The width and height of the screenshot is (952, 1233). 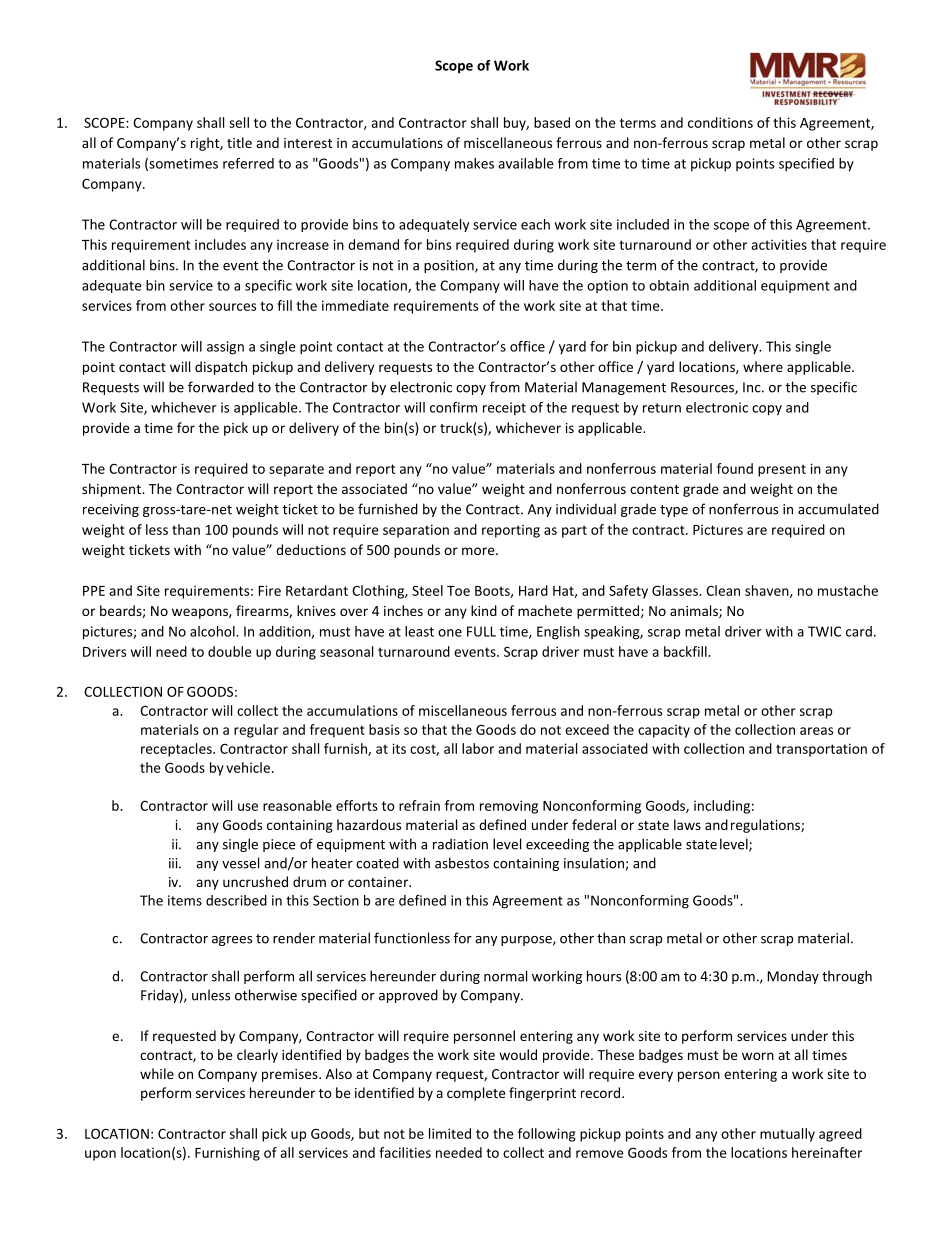 What do you see at coordinates (157, 1073) in the screenshot?
I see `while` at bounding box center [157, 1073].
